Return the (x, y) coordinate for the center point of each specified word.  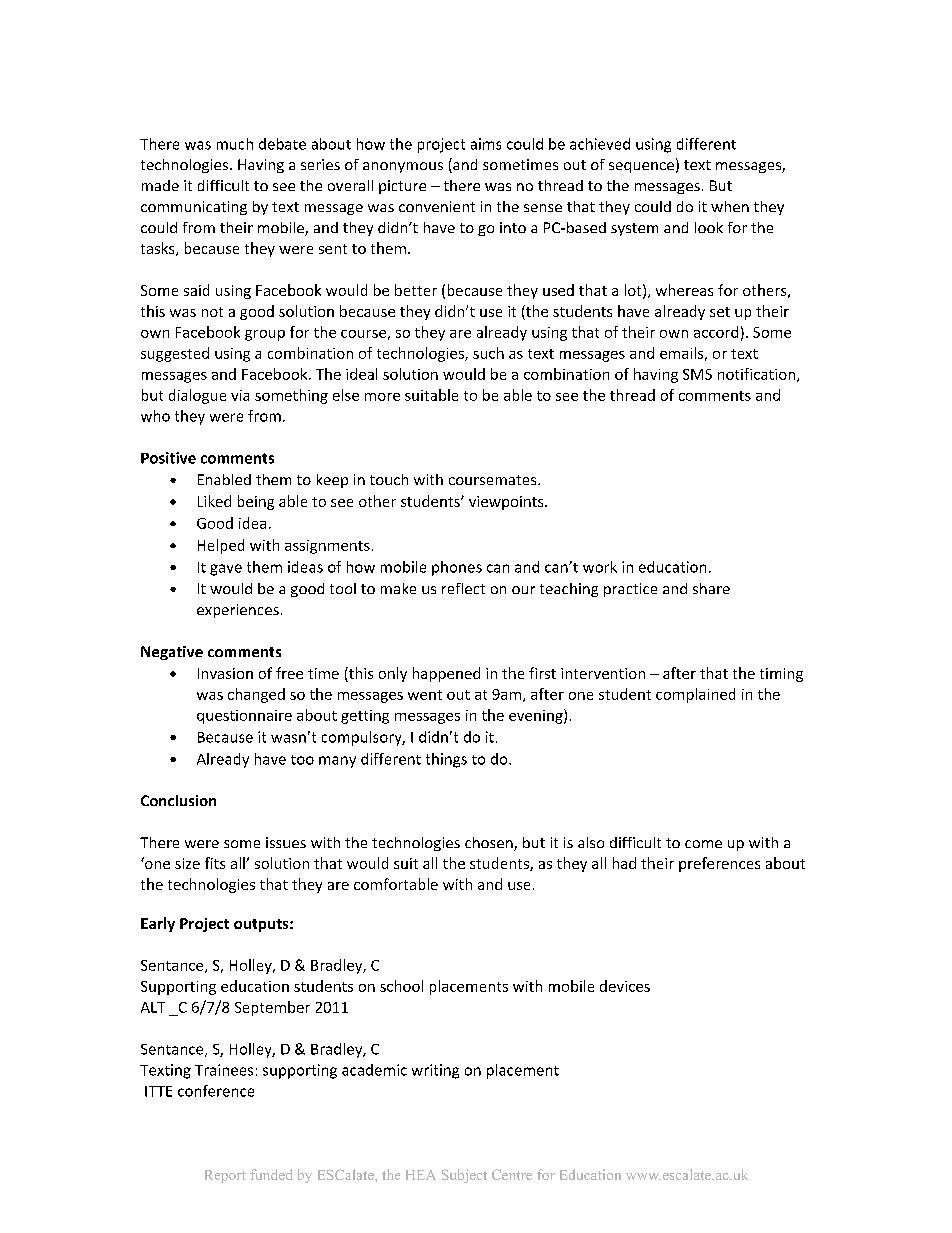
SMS (697, 374)
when (730, 206)
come (703, 844)
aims (486, 144)
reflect (463, 588)
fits (215, 863)
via (240, 395)
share (711, 588)
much (235, 144)
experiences (238, 611)
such (488, 353)
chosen (490, 844)
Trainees (224, 1070)
